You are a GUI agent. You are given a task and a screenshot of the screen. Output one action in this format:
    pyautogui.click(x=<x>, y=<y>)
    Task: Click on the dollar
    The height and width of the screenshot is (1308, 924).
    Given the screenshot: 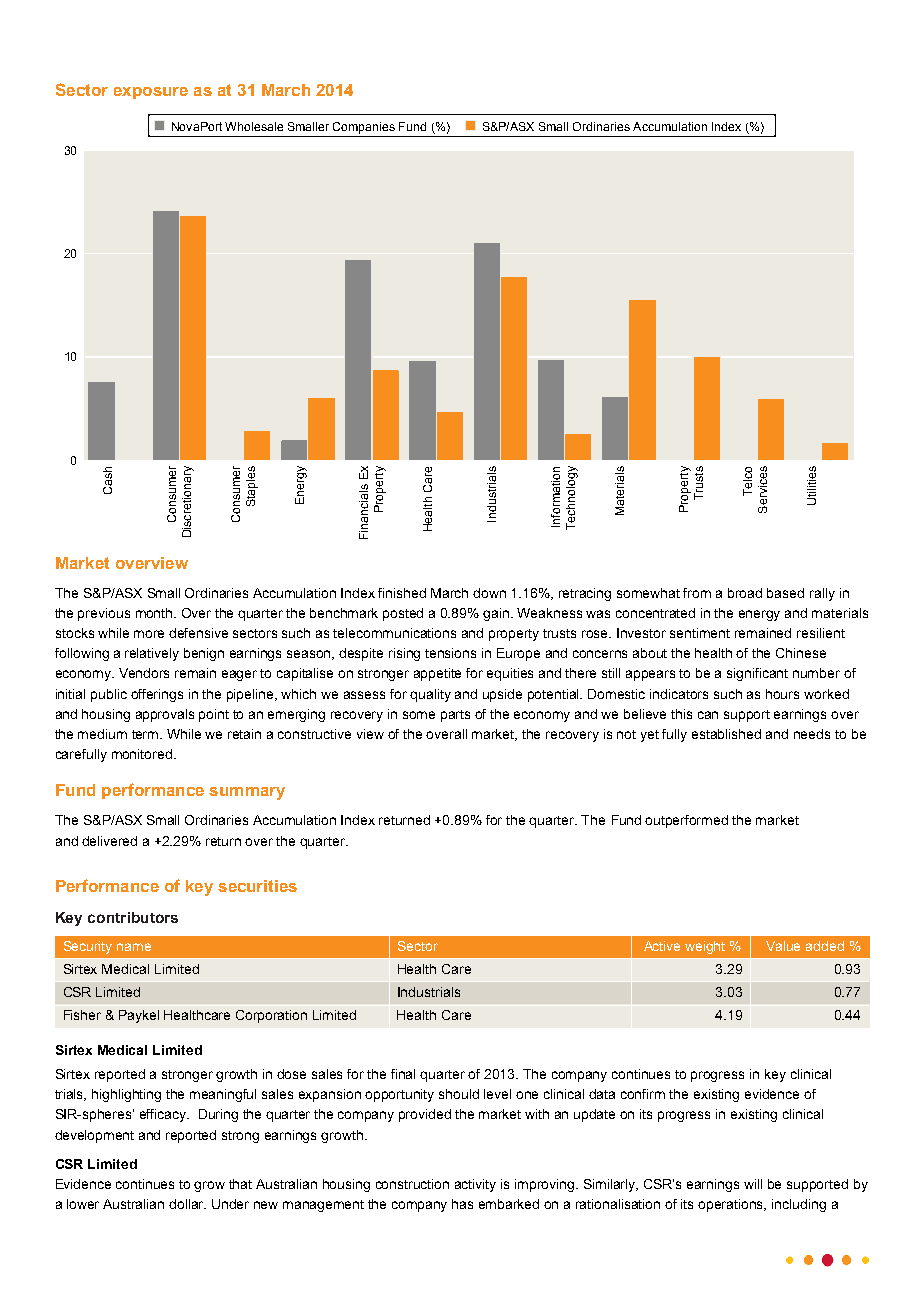 What is the action you would take?
    pyautogui.click(x=187, y=1204)
